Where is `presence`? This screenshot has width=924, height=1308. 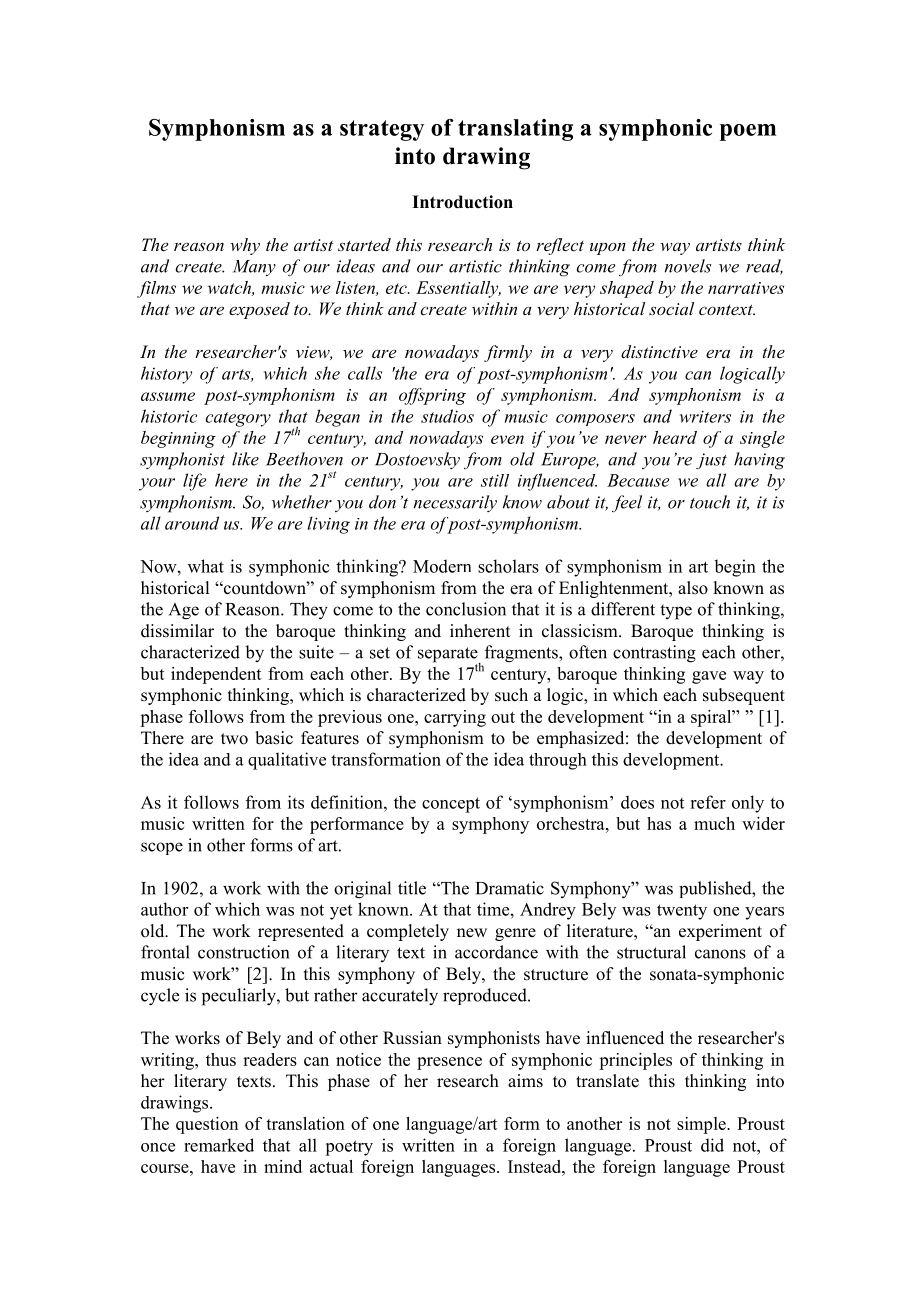 presence is located at coordinates (449, 1063).
